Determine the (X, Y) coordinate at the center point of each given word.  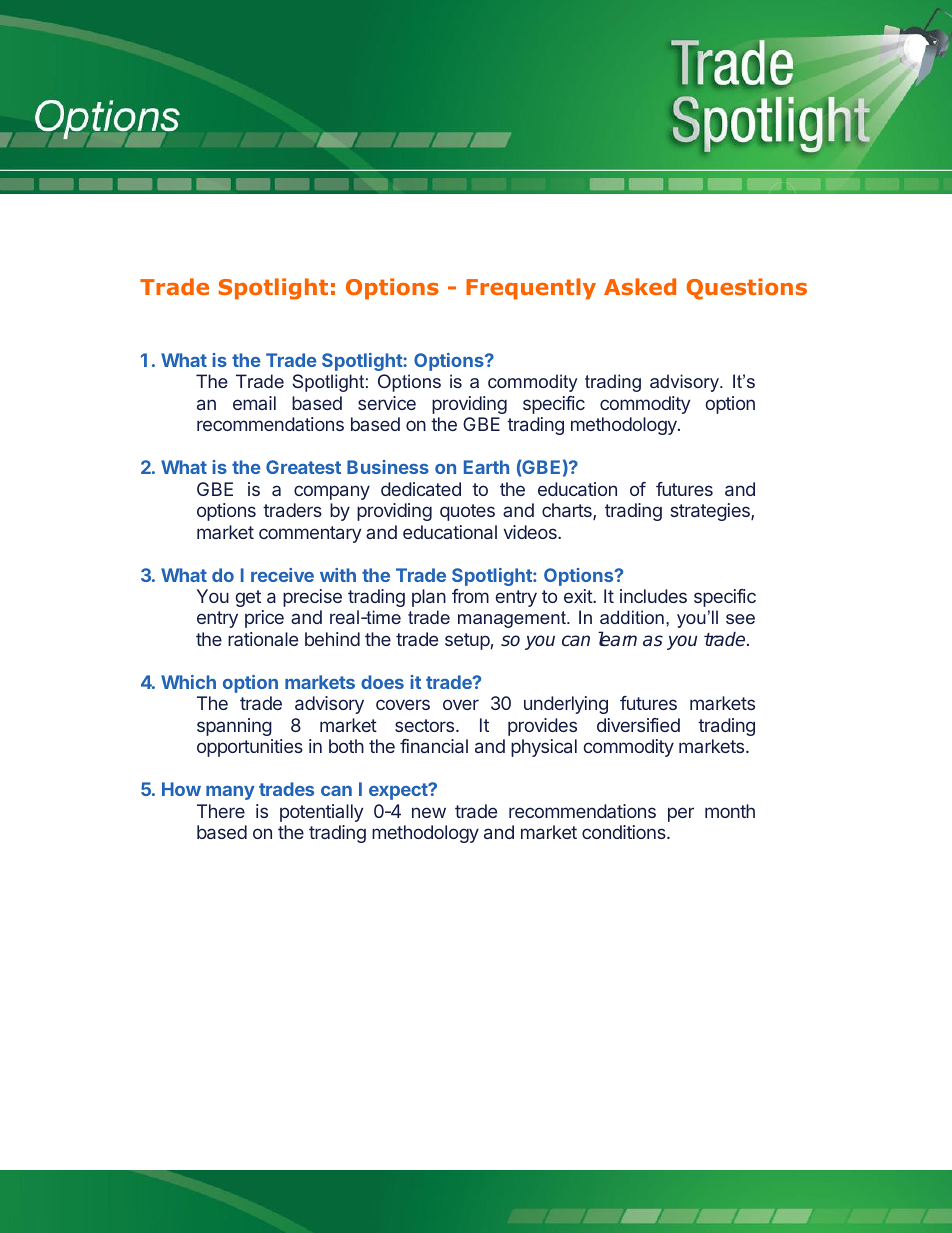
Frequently (531, 289)
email (254, 403)
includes (653, 596)
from (470, 596)
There (221, 811)
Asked (640, 286)
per (681, 814)
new (429, 812)
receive (282, 575)
